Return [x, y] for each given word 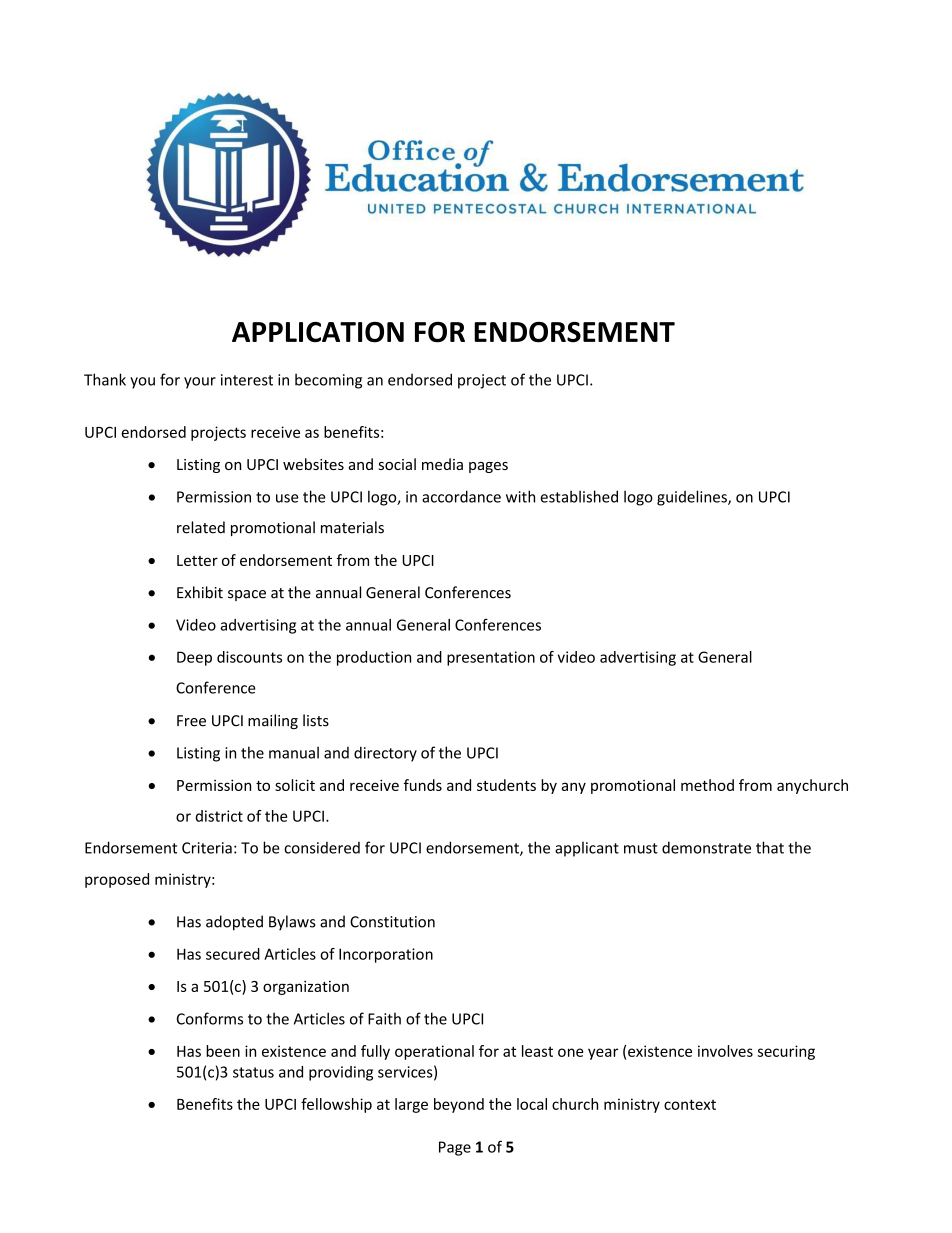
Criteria [207, 848]
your [200, 383]
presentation [491, 658]
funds [423, 785]
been [223, 1051]
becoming [328, 381]
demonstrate [706, 847]
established [579, 496]
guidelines [693, 498]
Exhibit [200, 592]
